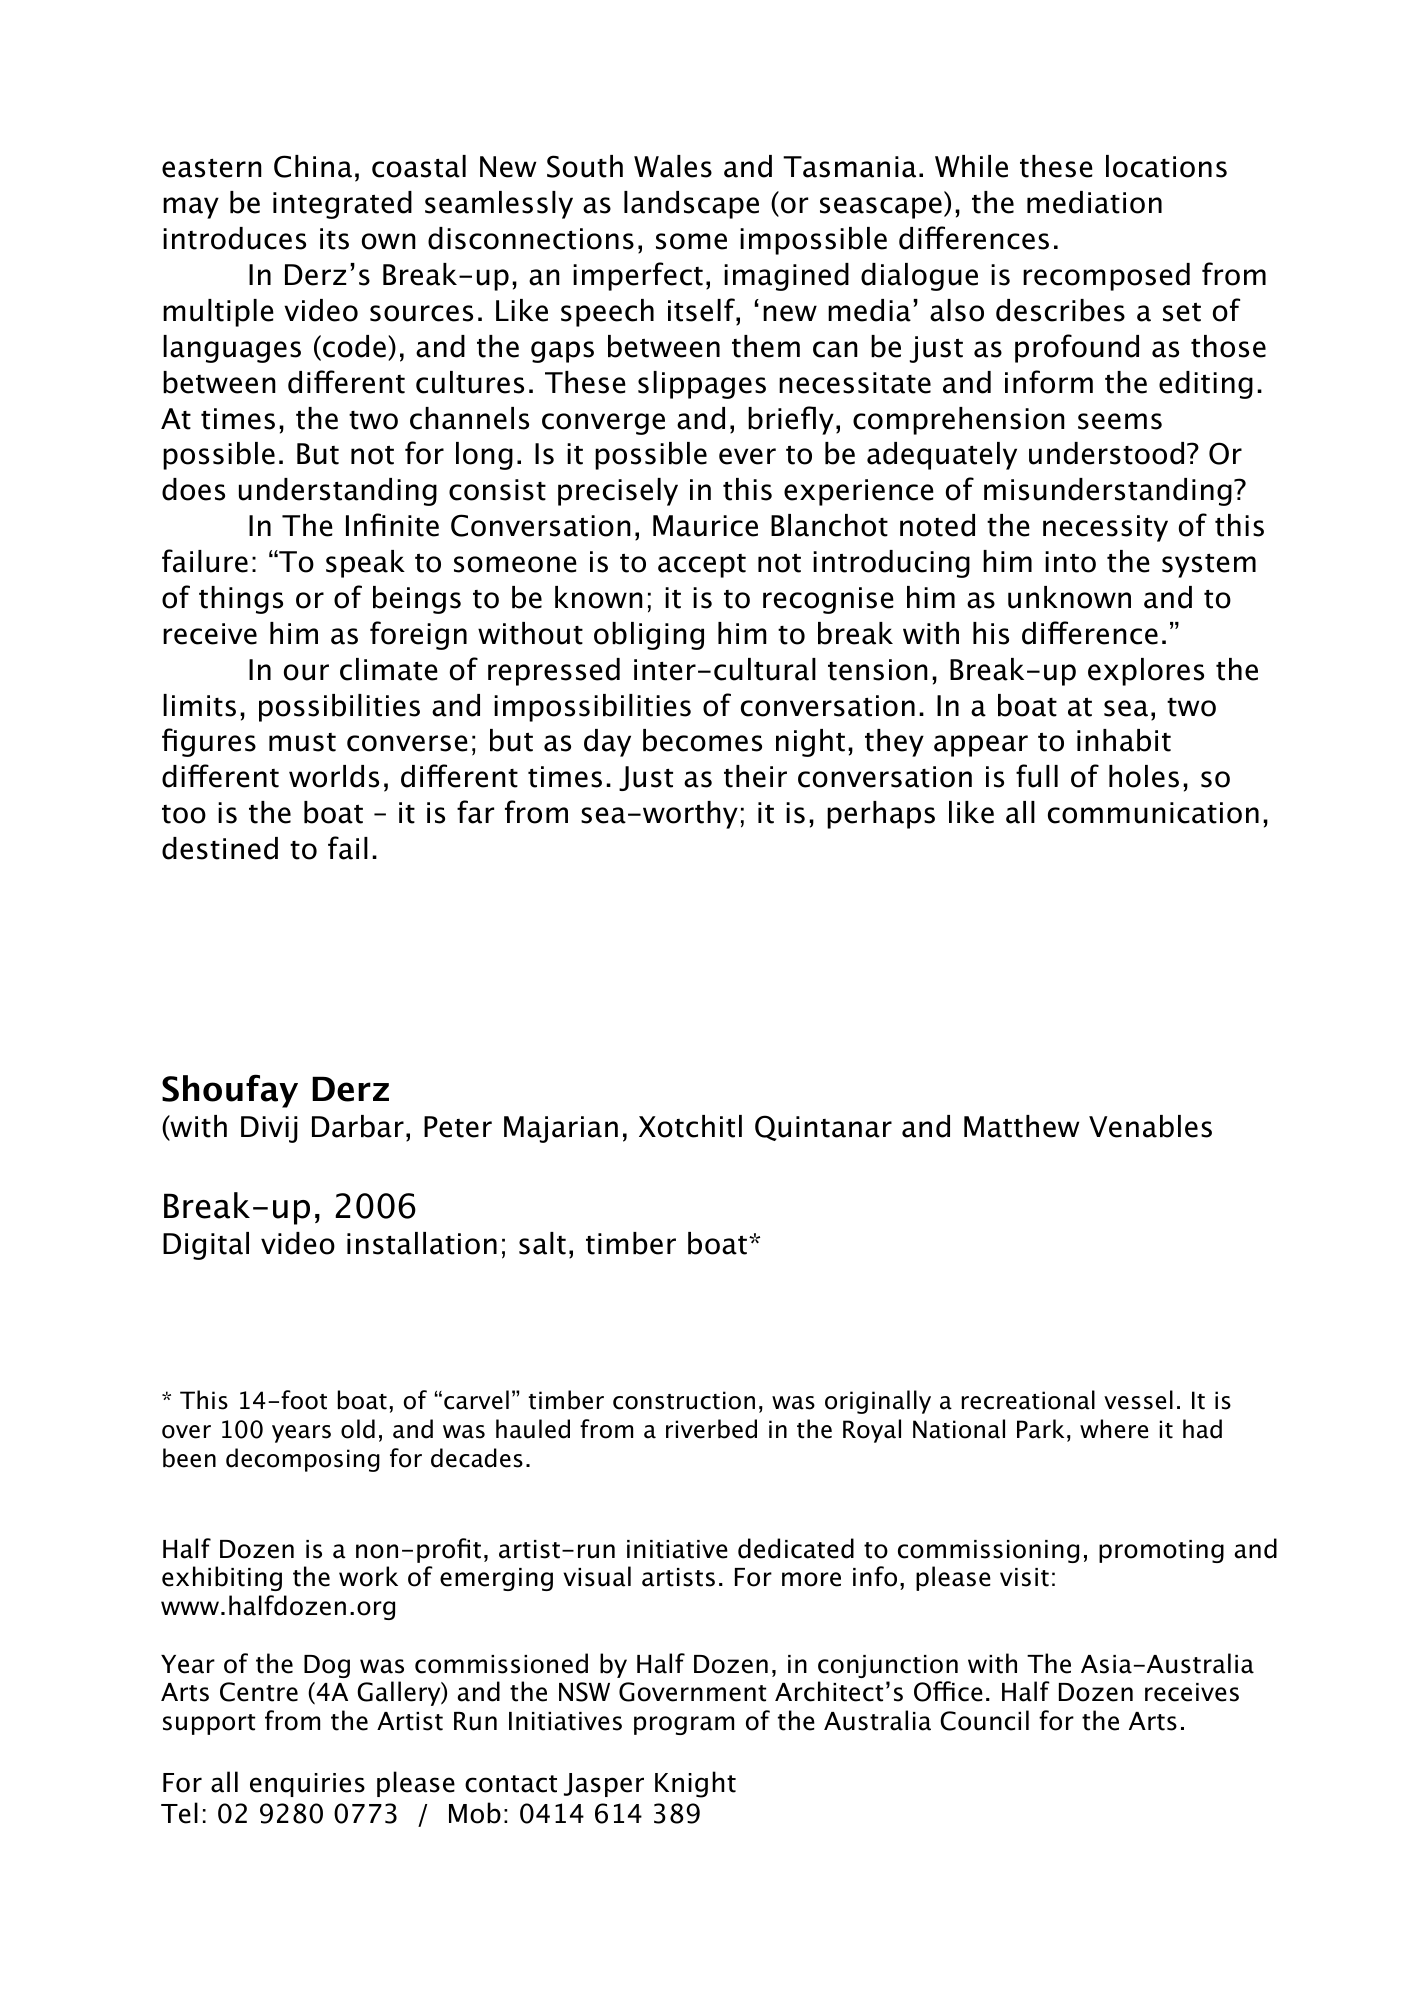 This image has height=2014, width=1424. What do you see at coordinates (755, 776) in the image?
I see `their` at bounding box center [755, 776].
